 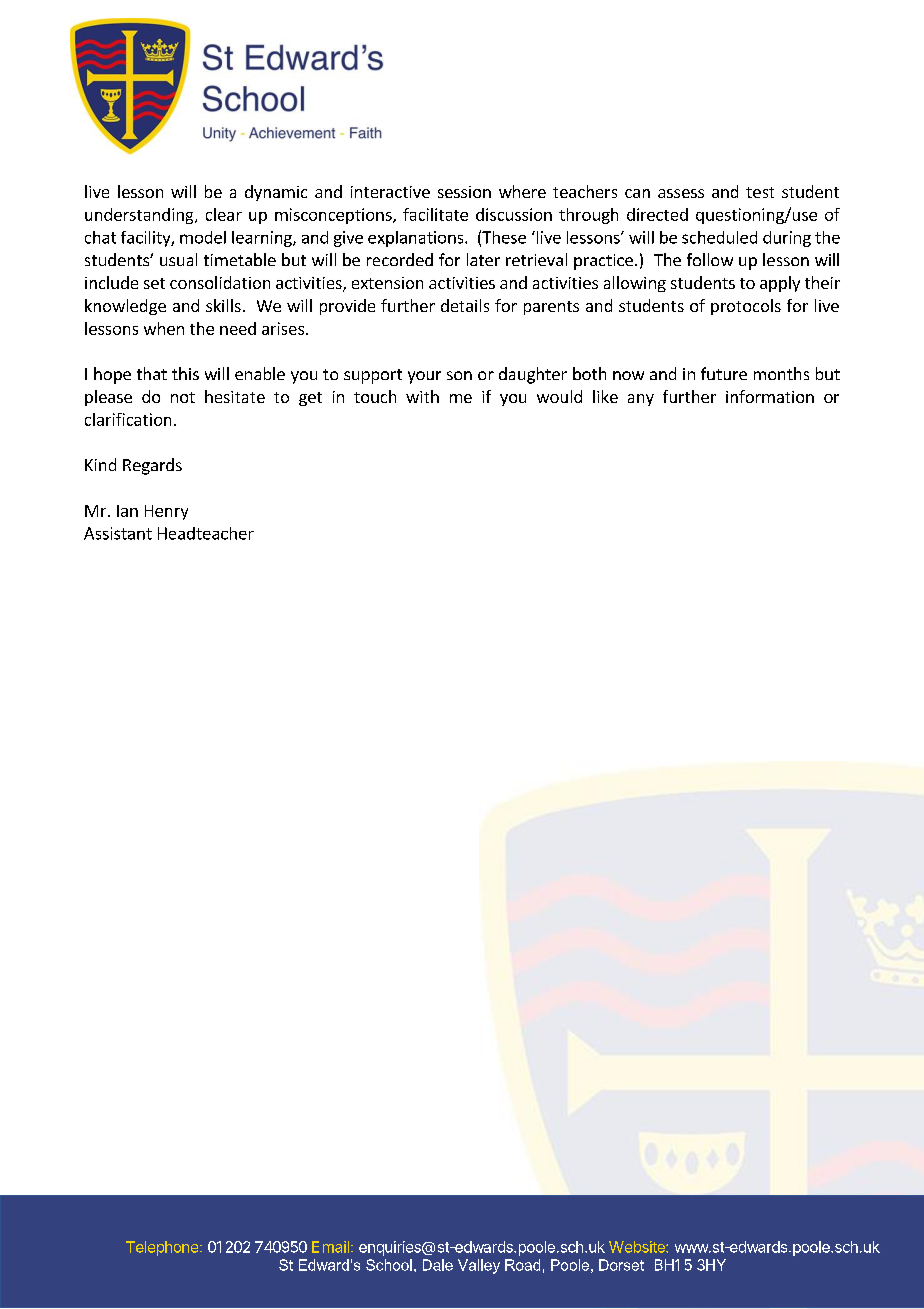 I want to click on Valley, so click(x=479, y=1266).
